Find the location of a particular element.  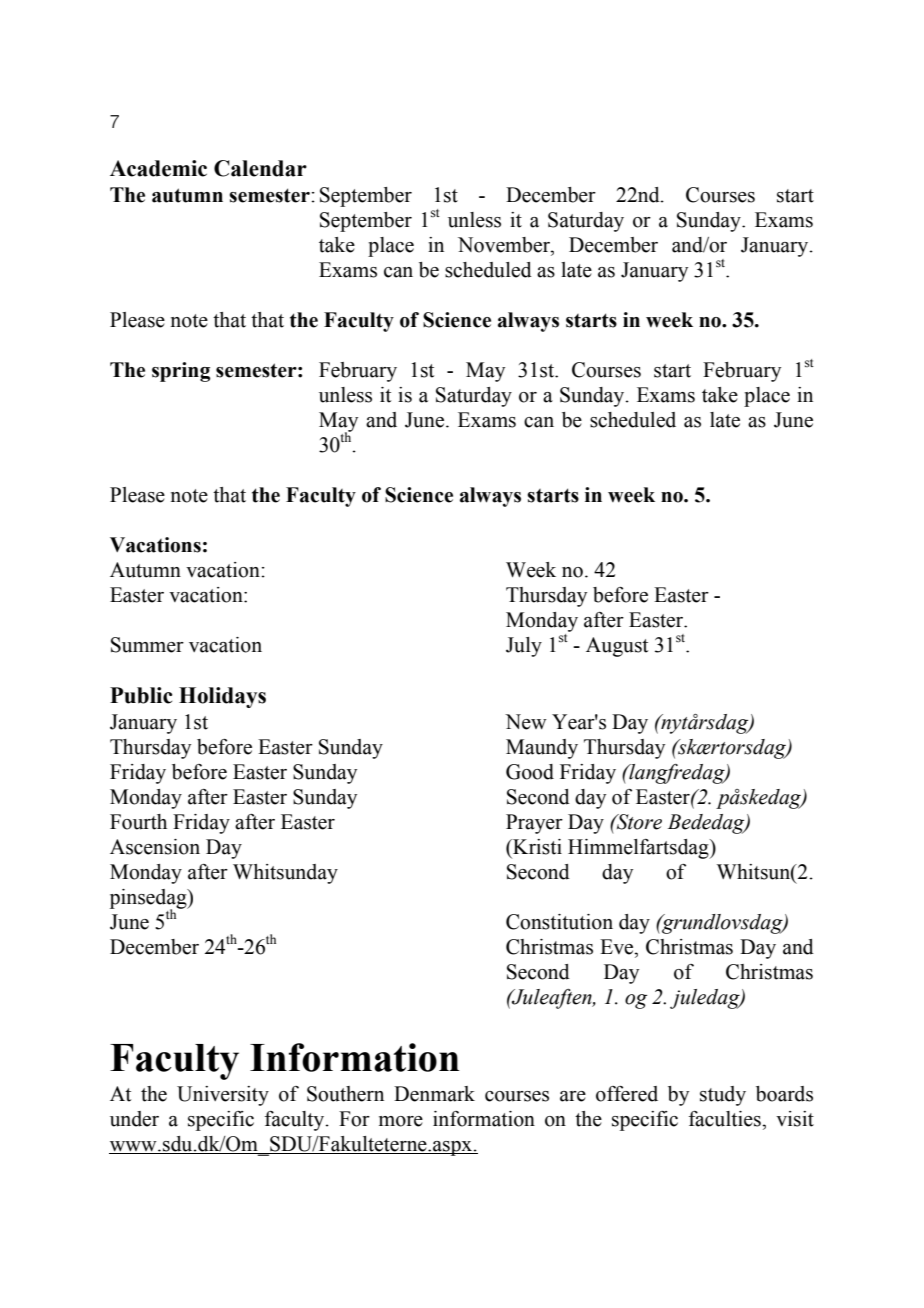

Academic is located at coordinates (158, 168).
